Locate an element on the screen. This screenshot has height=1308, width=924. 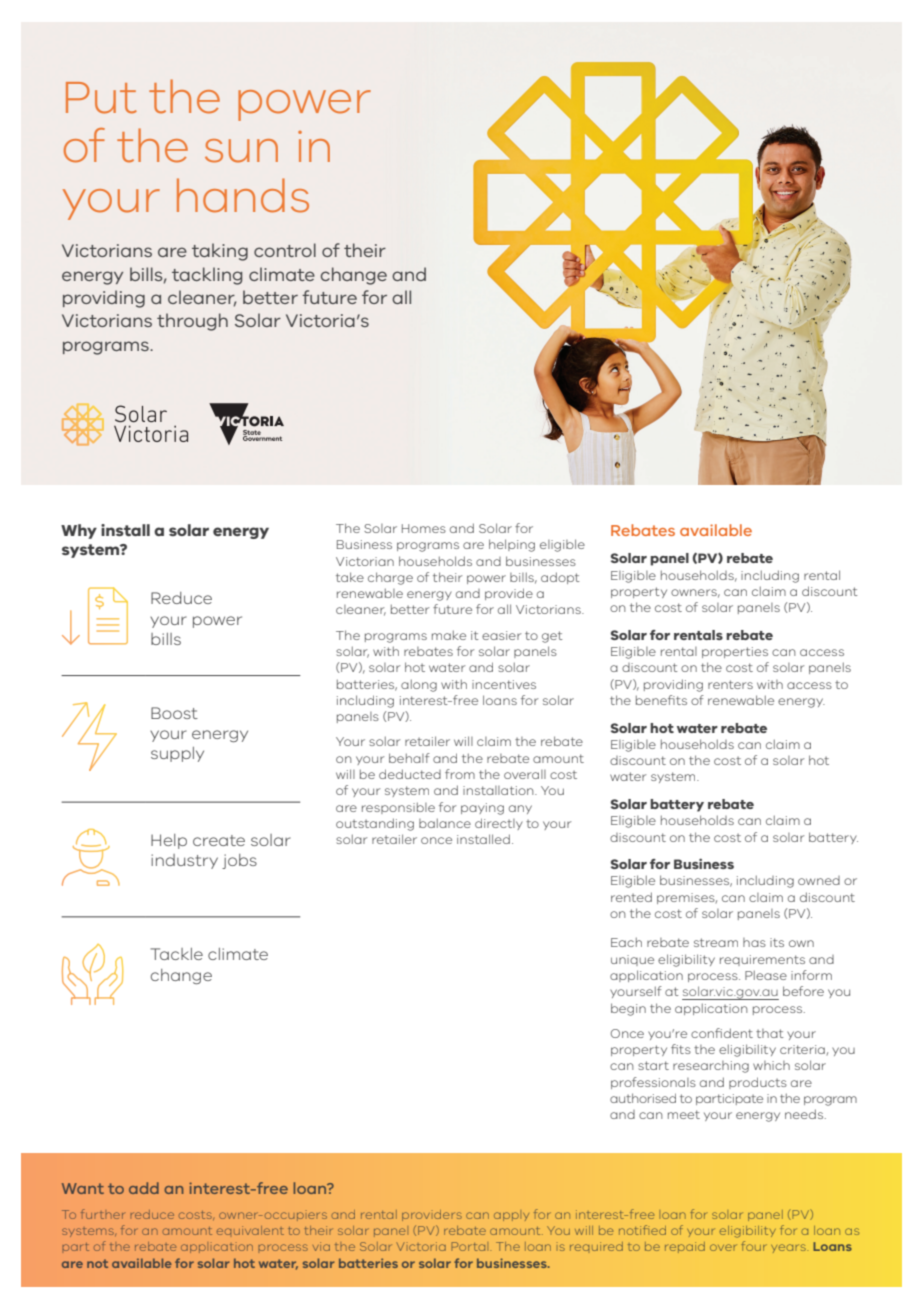
control is located at coordinates (285, 250).
